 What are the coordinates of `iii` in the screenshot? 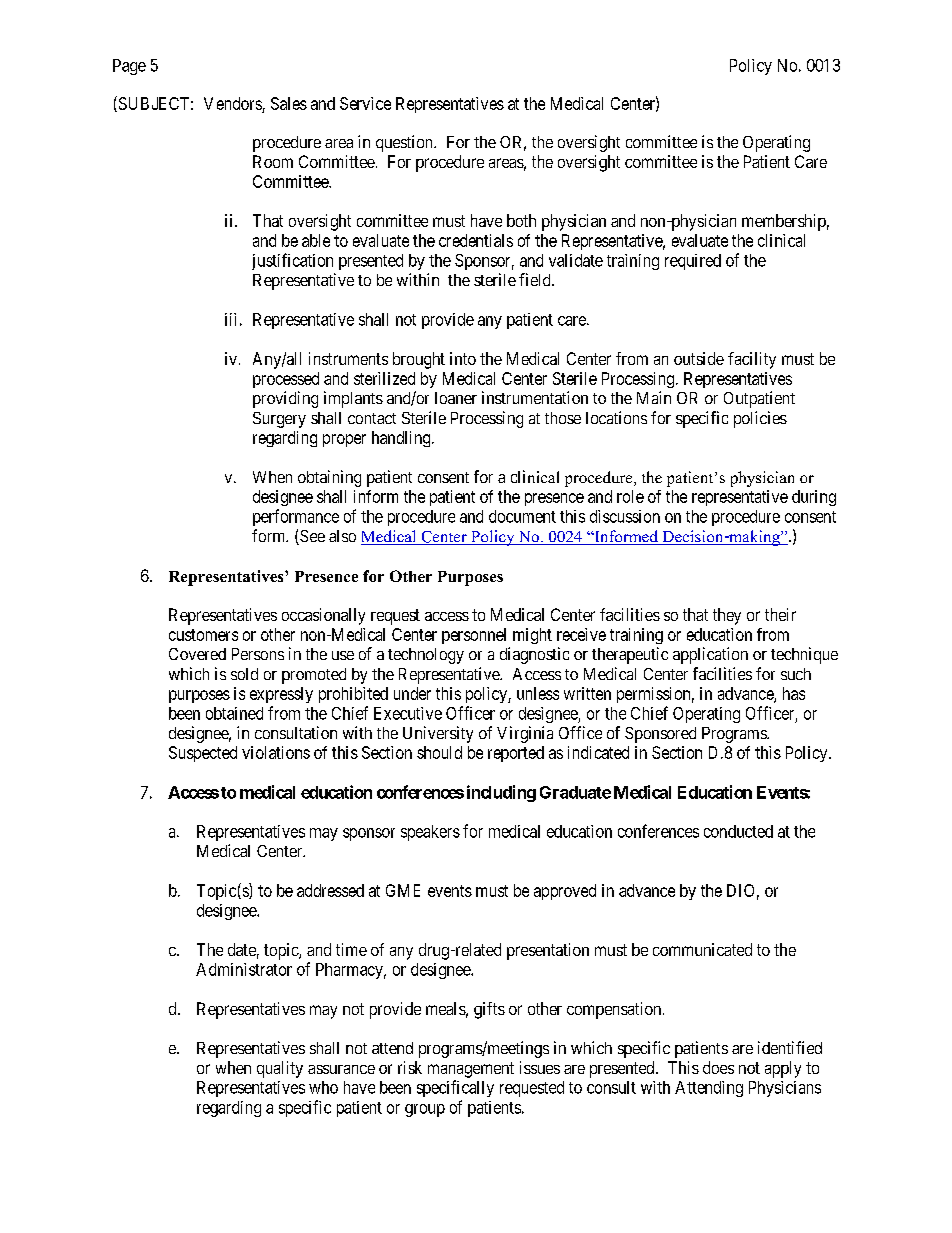 It's located at (230, 319).
